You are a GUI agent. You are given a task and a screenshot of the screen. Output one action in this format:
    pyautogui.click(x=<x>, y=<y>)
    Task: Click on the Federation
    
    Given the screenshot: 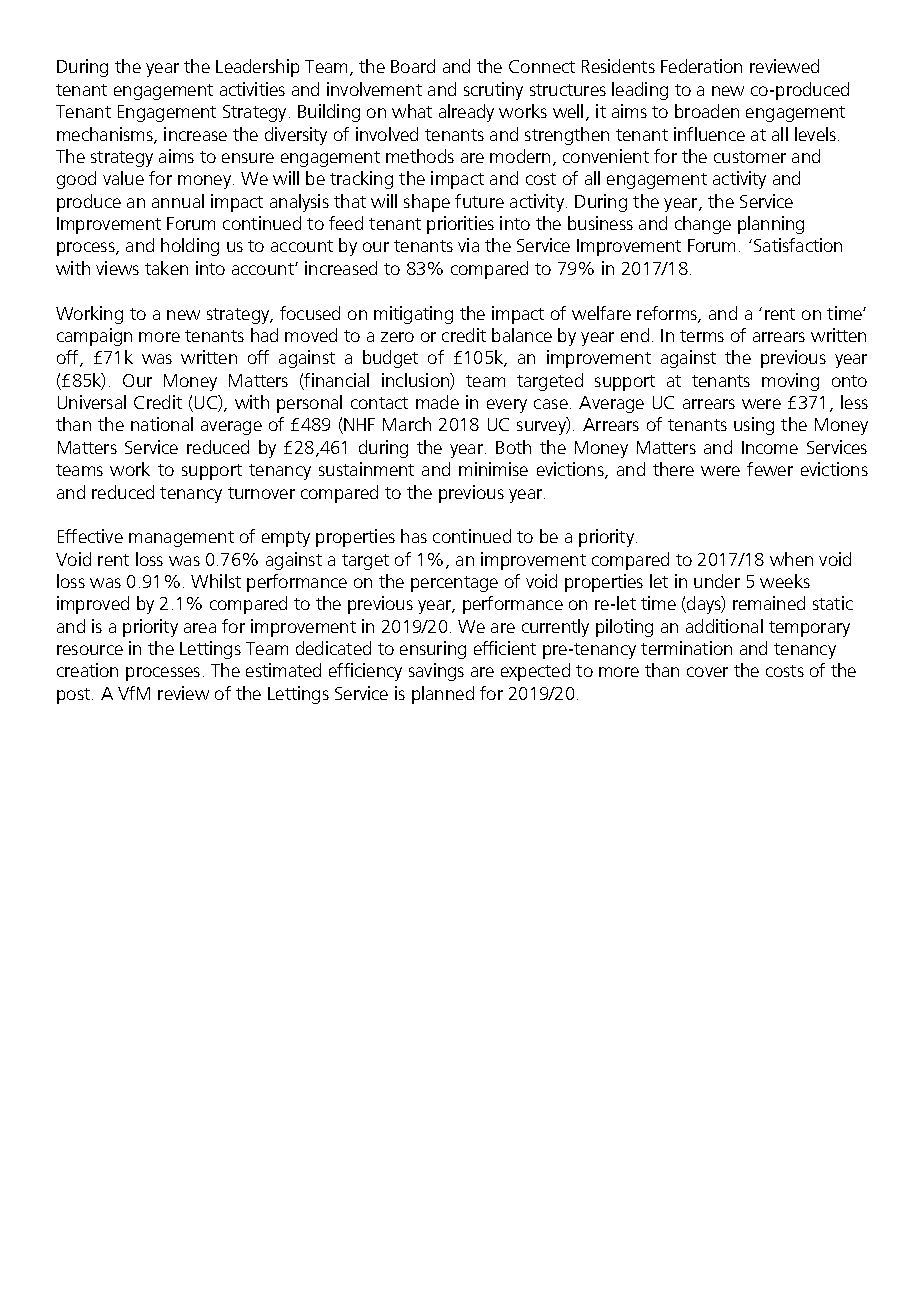 What is the action you would take?
    pyautogui.click(x=701, y=66)
